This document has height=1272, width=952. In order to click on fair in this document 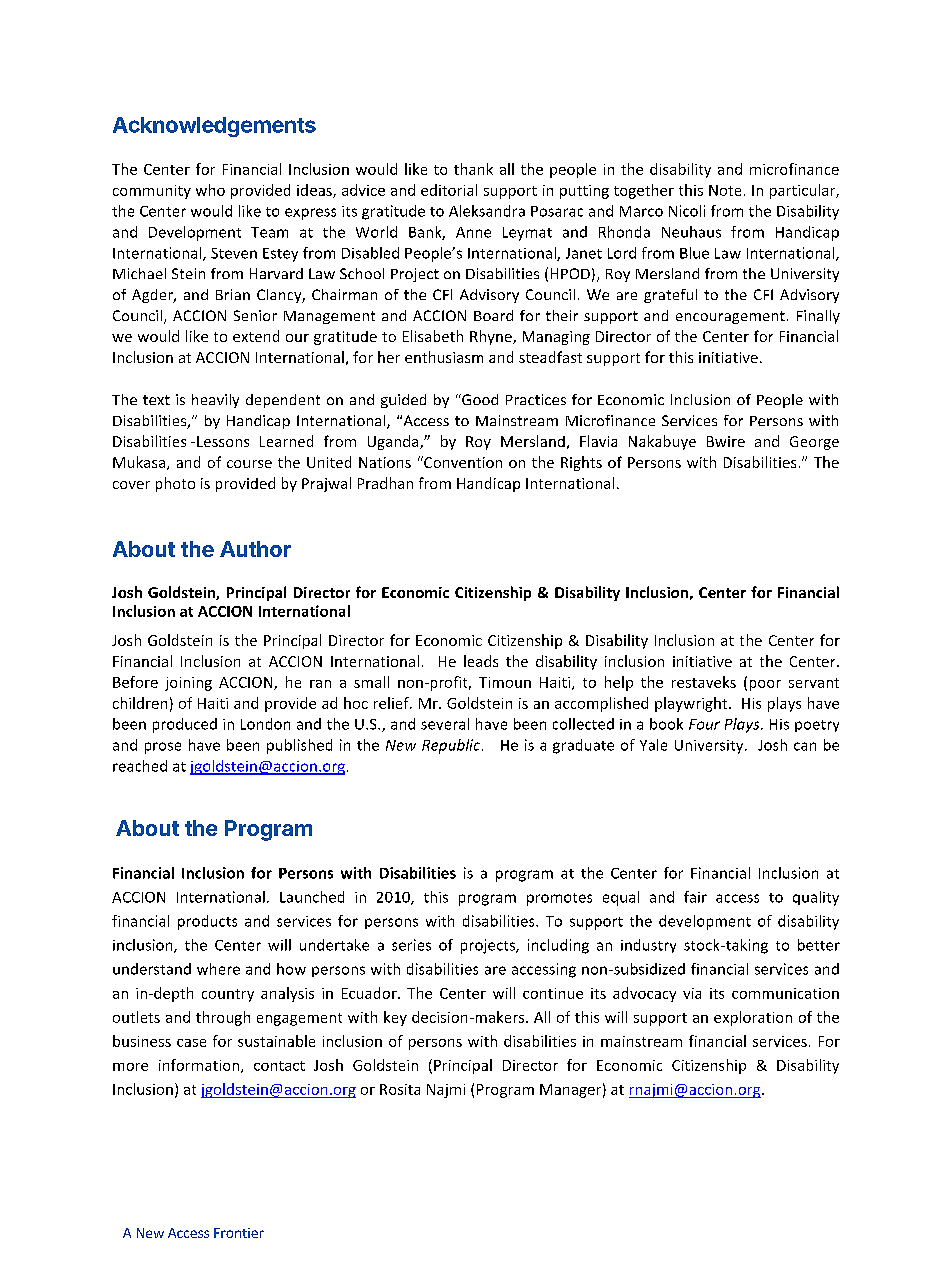, I will do `click(695, 897)`.
